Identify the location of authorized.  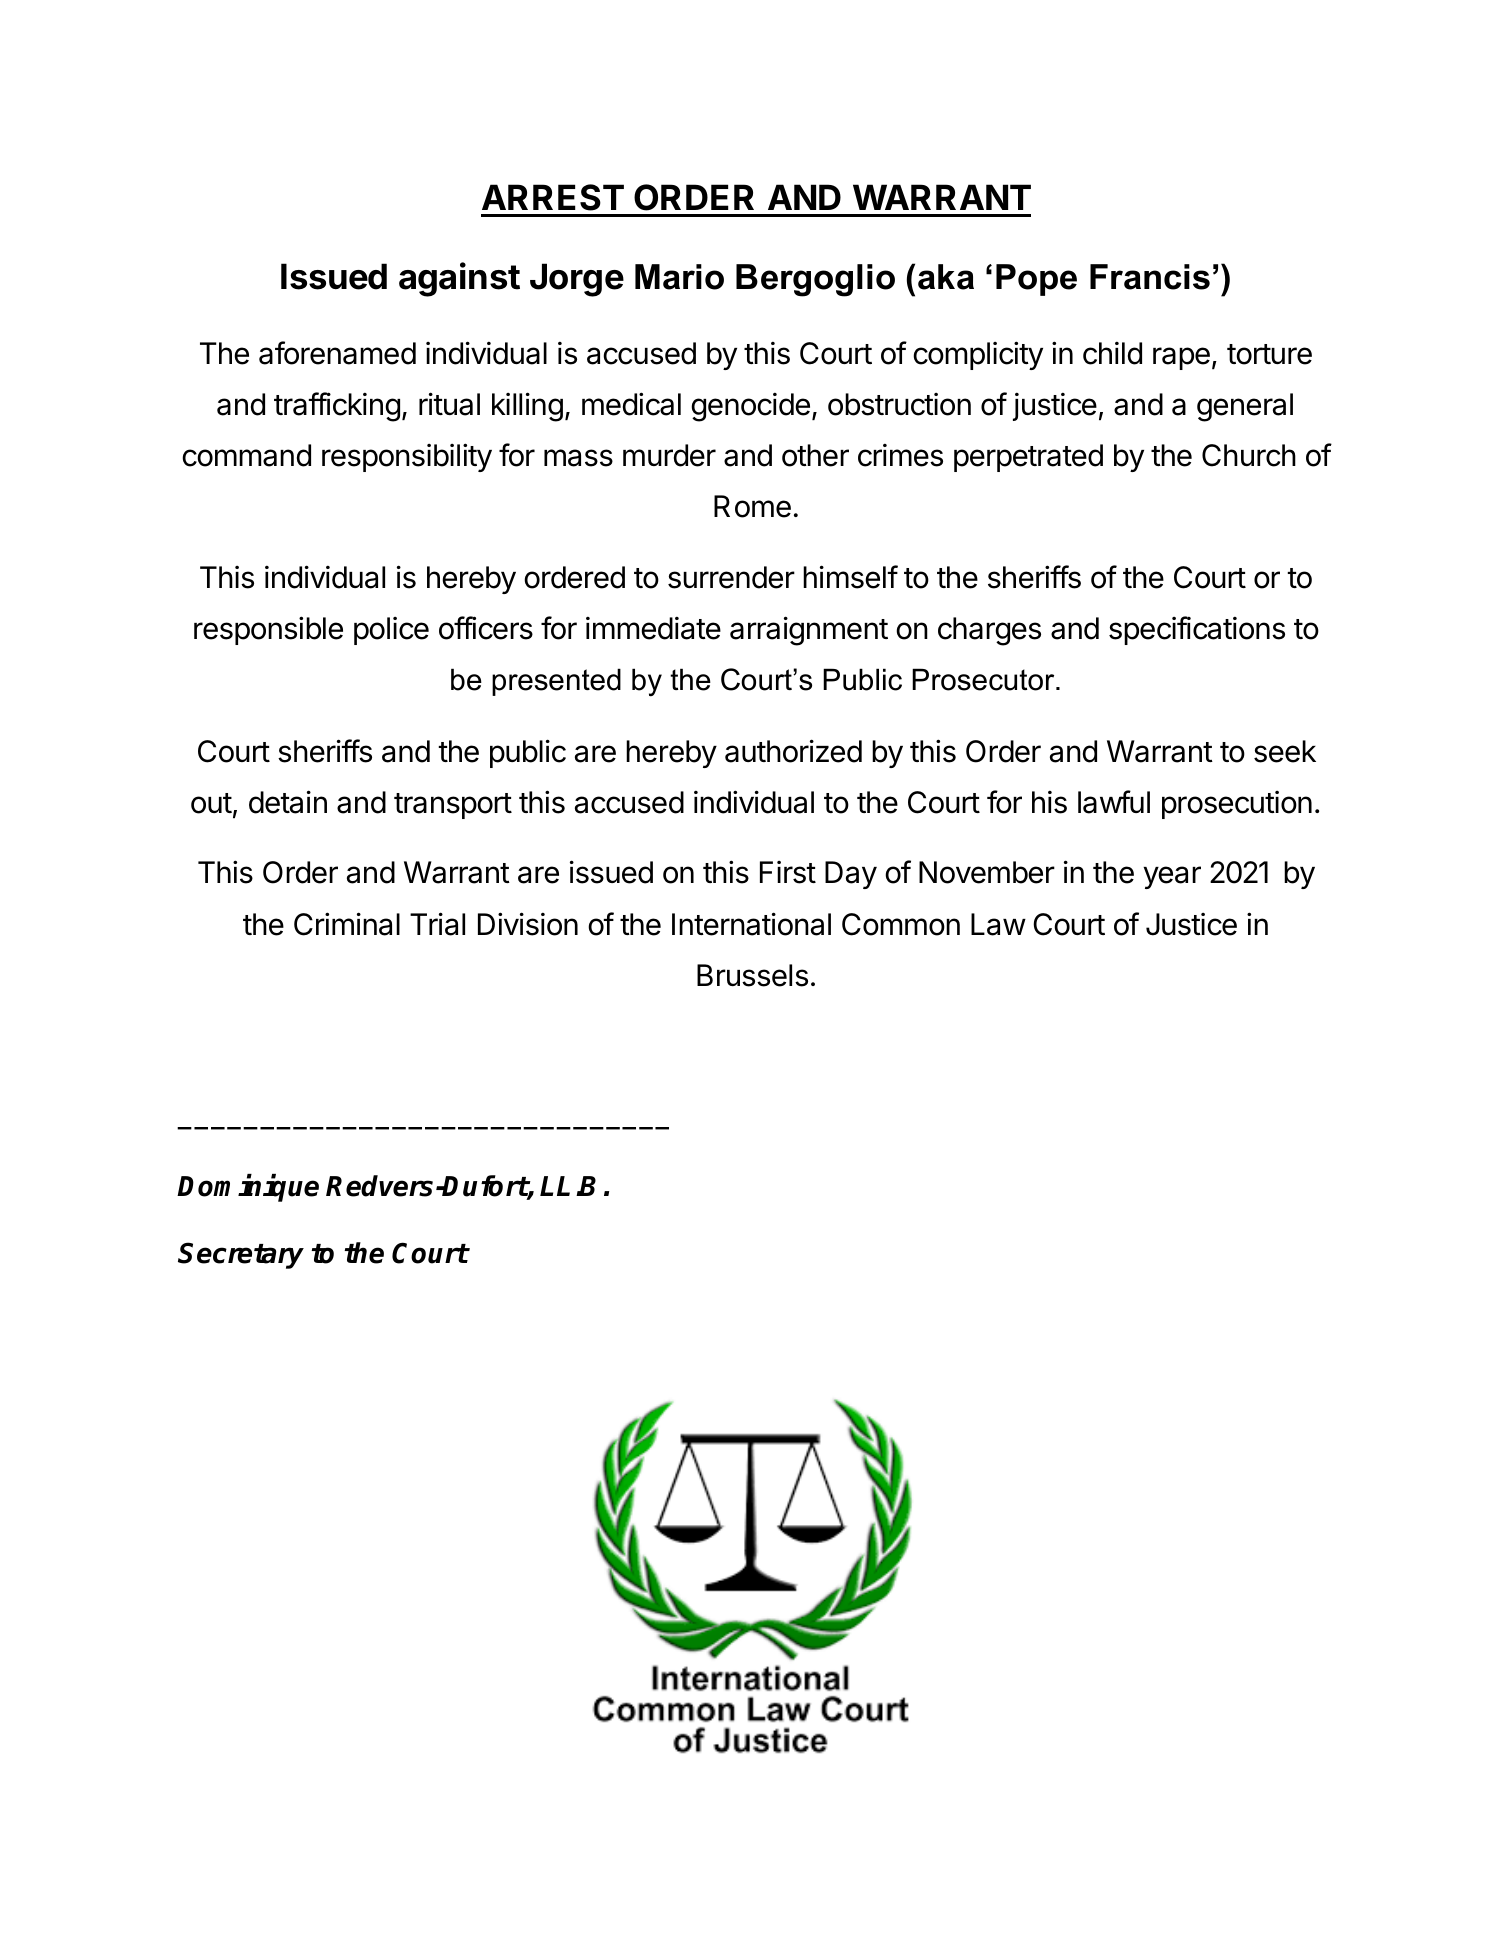
(793, 751).
